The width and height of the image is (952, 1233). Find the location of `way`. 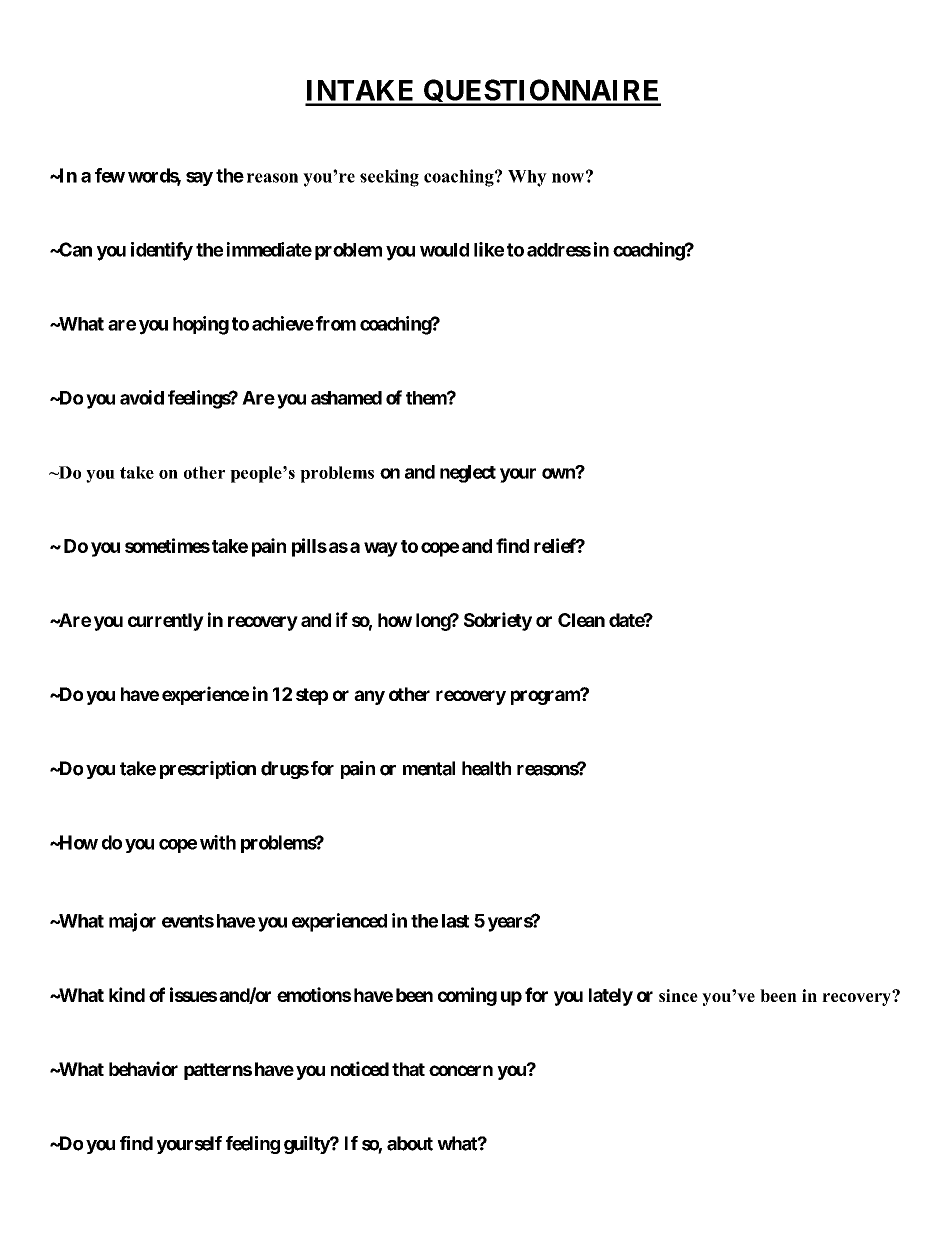

way is located at coordinates (381, 549).
